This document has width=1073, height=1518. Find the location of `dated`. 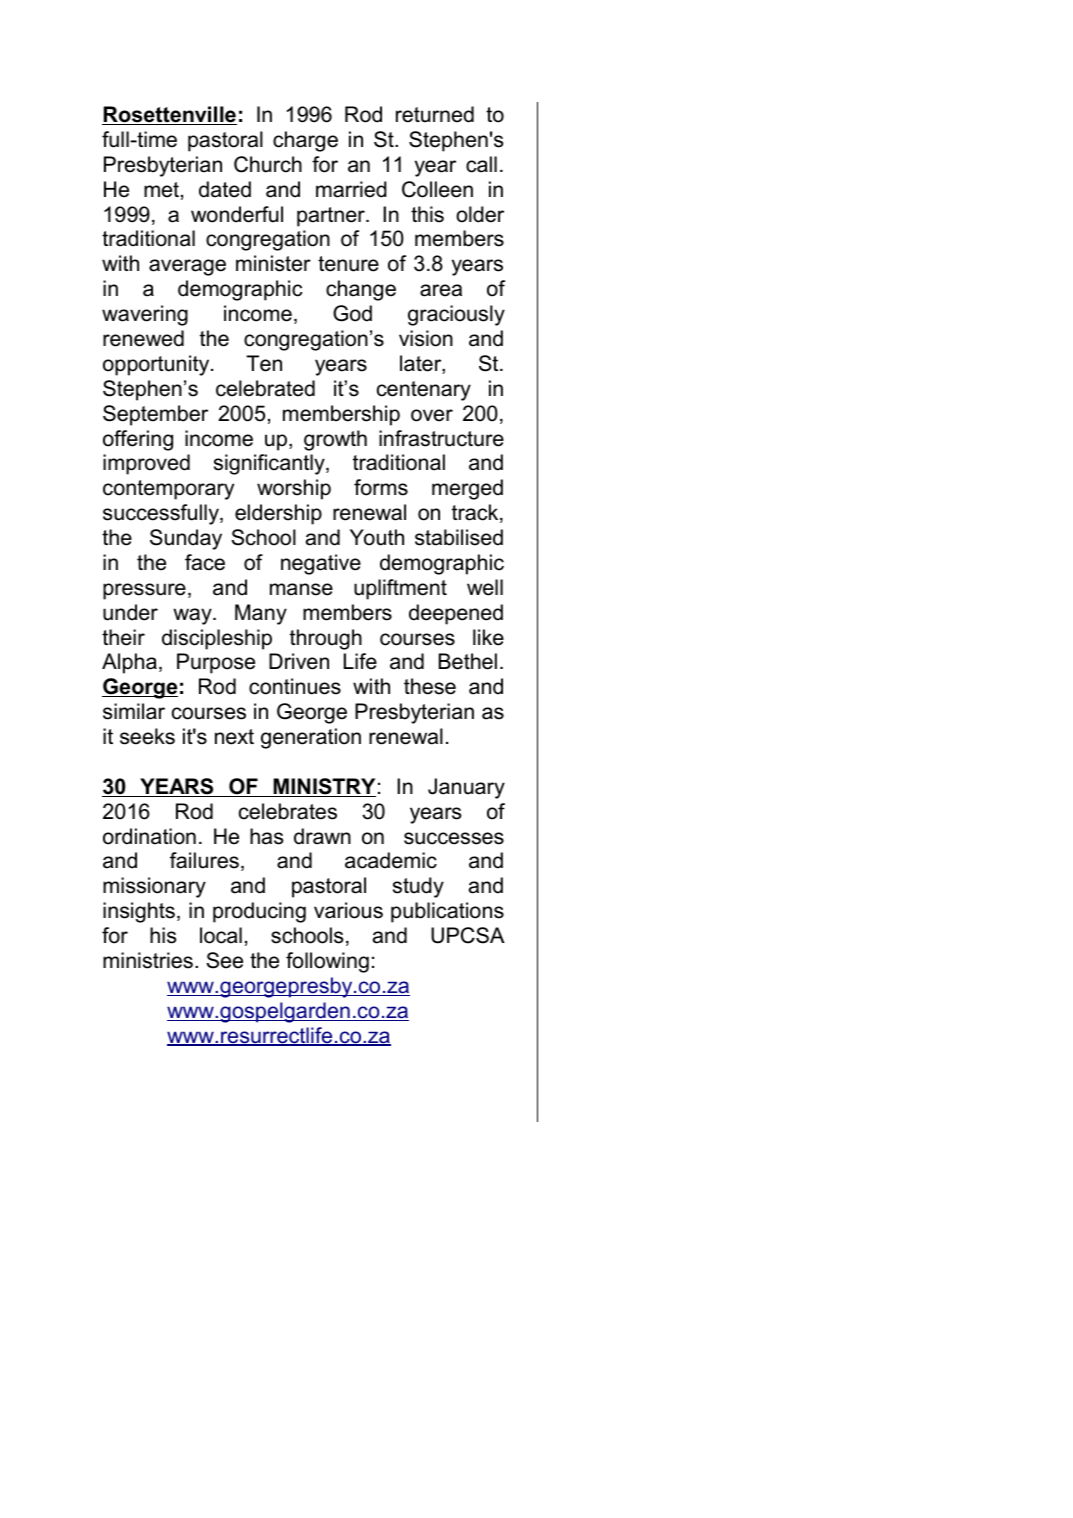

dated is located at coordinates (225, 189).
